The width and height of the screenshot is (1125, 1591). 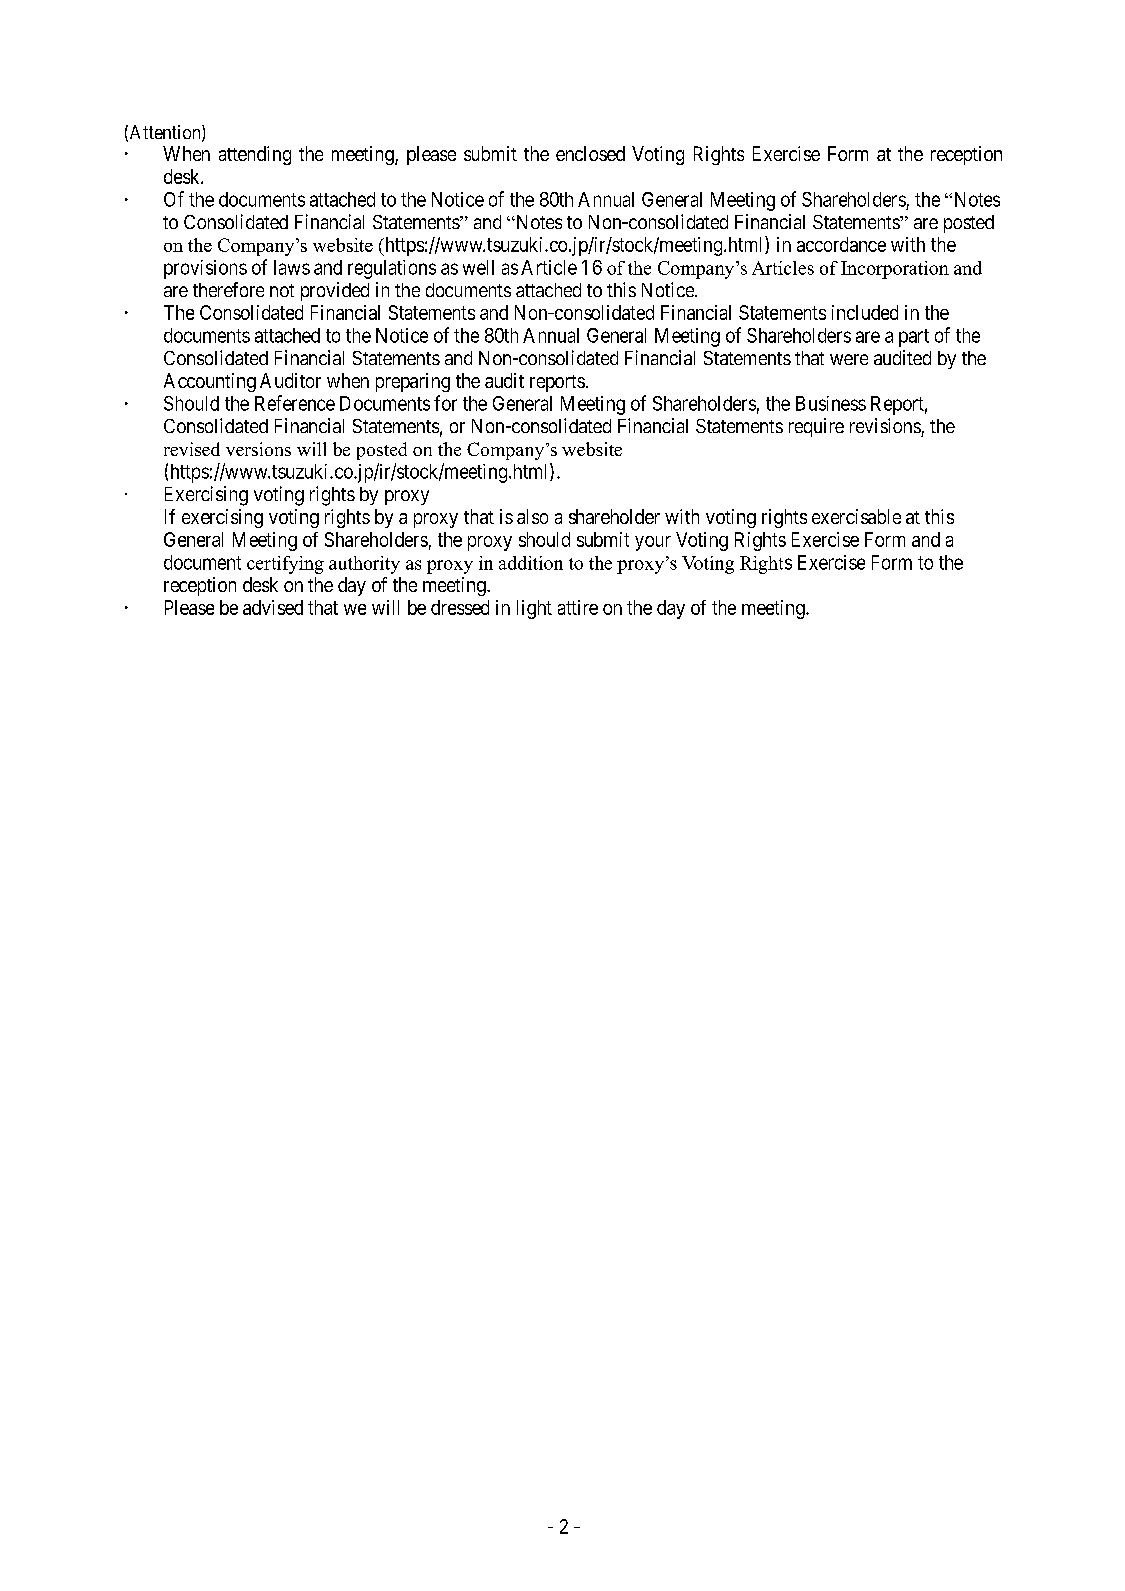 What do you see at coordinates (532, 516) in the screenshot?
I see `also` at bounding box center [532, 516].
